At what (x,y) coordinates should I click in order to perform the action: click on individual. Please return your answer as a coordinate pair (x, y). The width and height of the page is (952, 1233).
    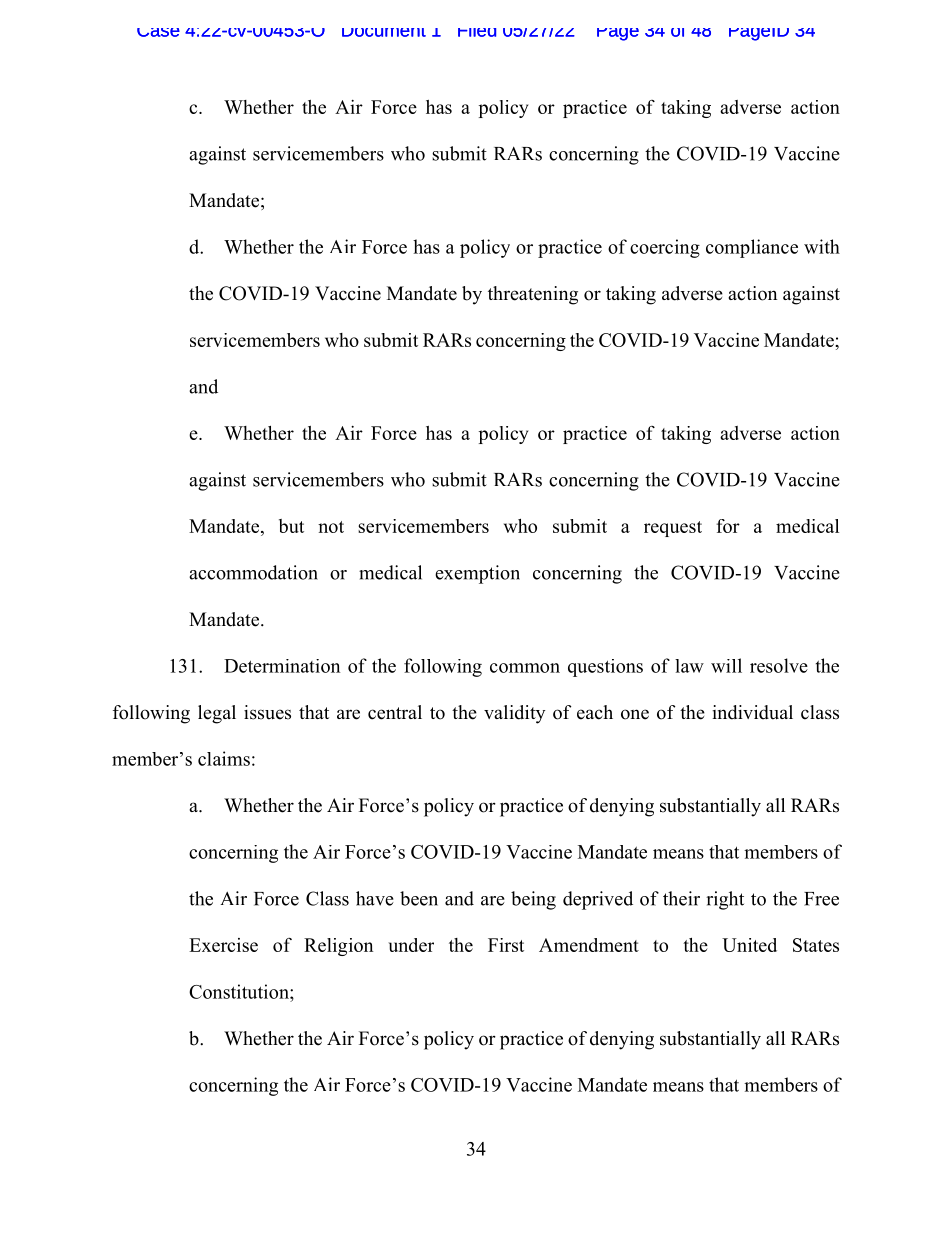
    Looking at the image, I should click on (752, 712).
